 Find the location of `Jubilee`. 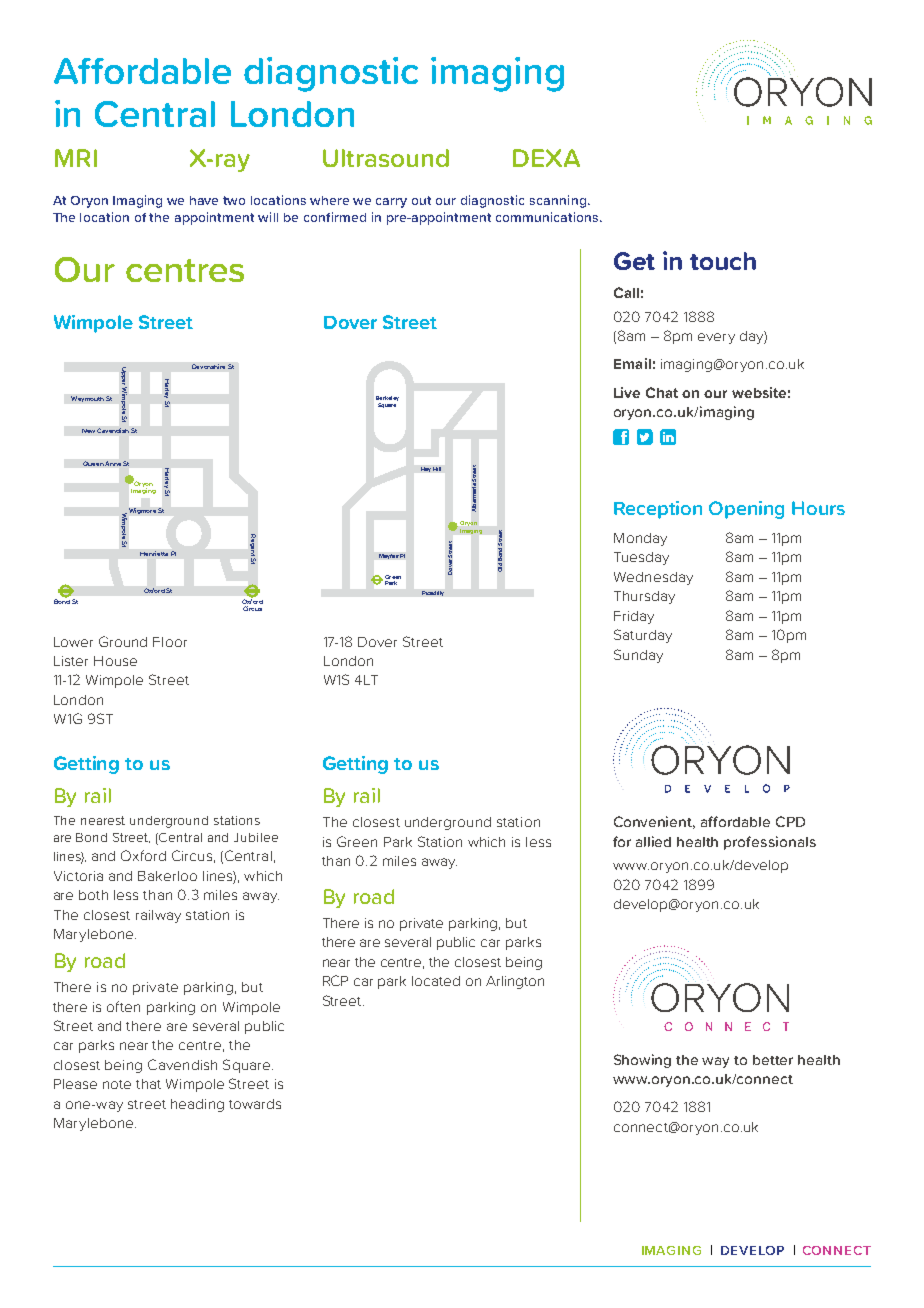

Jubilee is located at coordinates (256, 837).
